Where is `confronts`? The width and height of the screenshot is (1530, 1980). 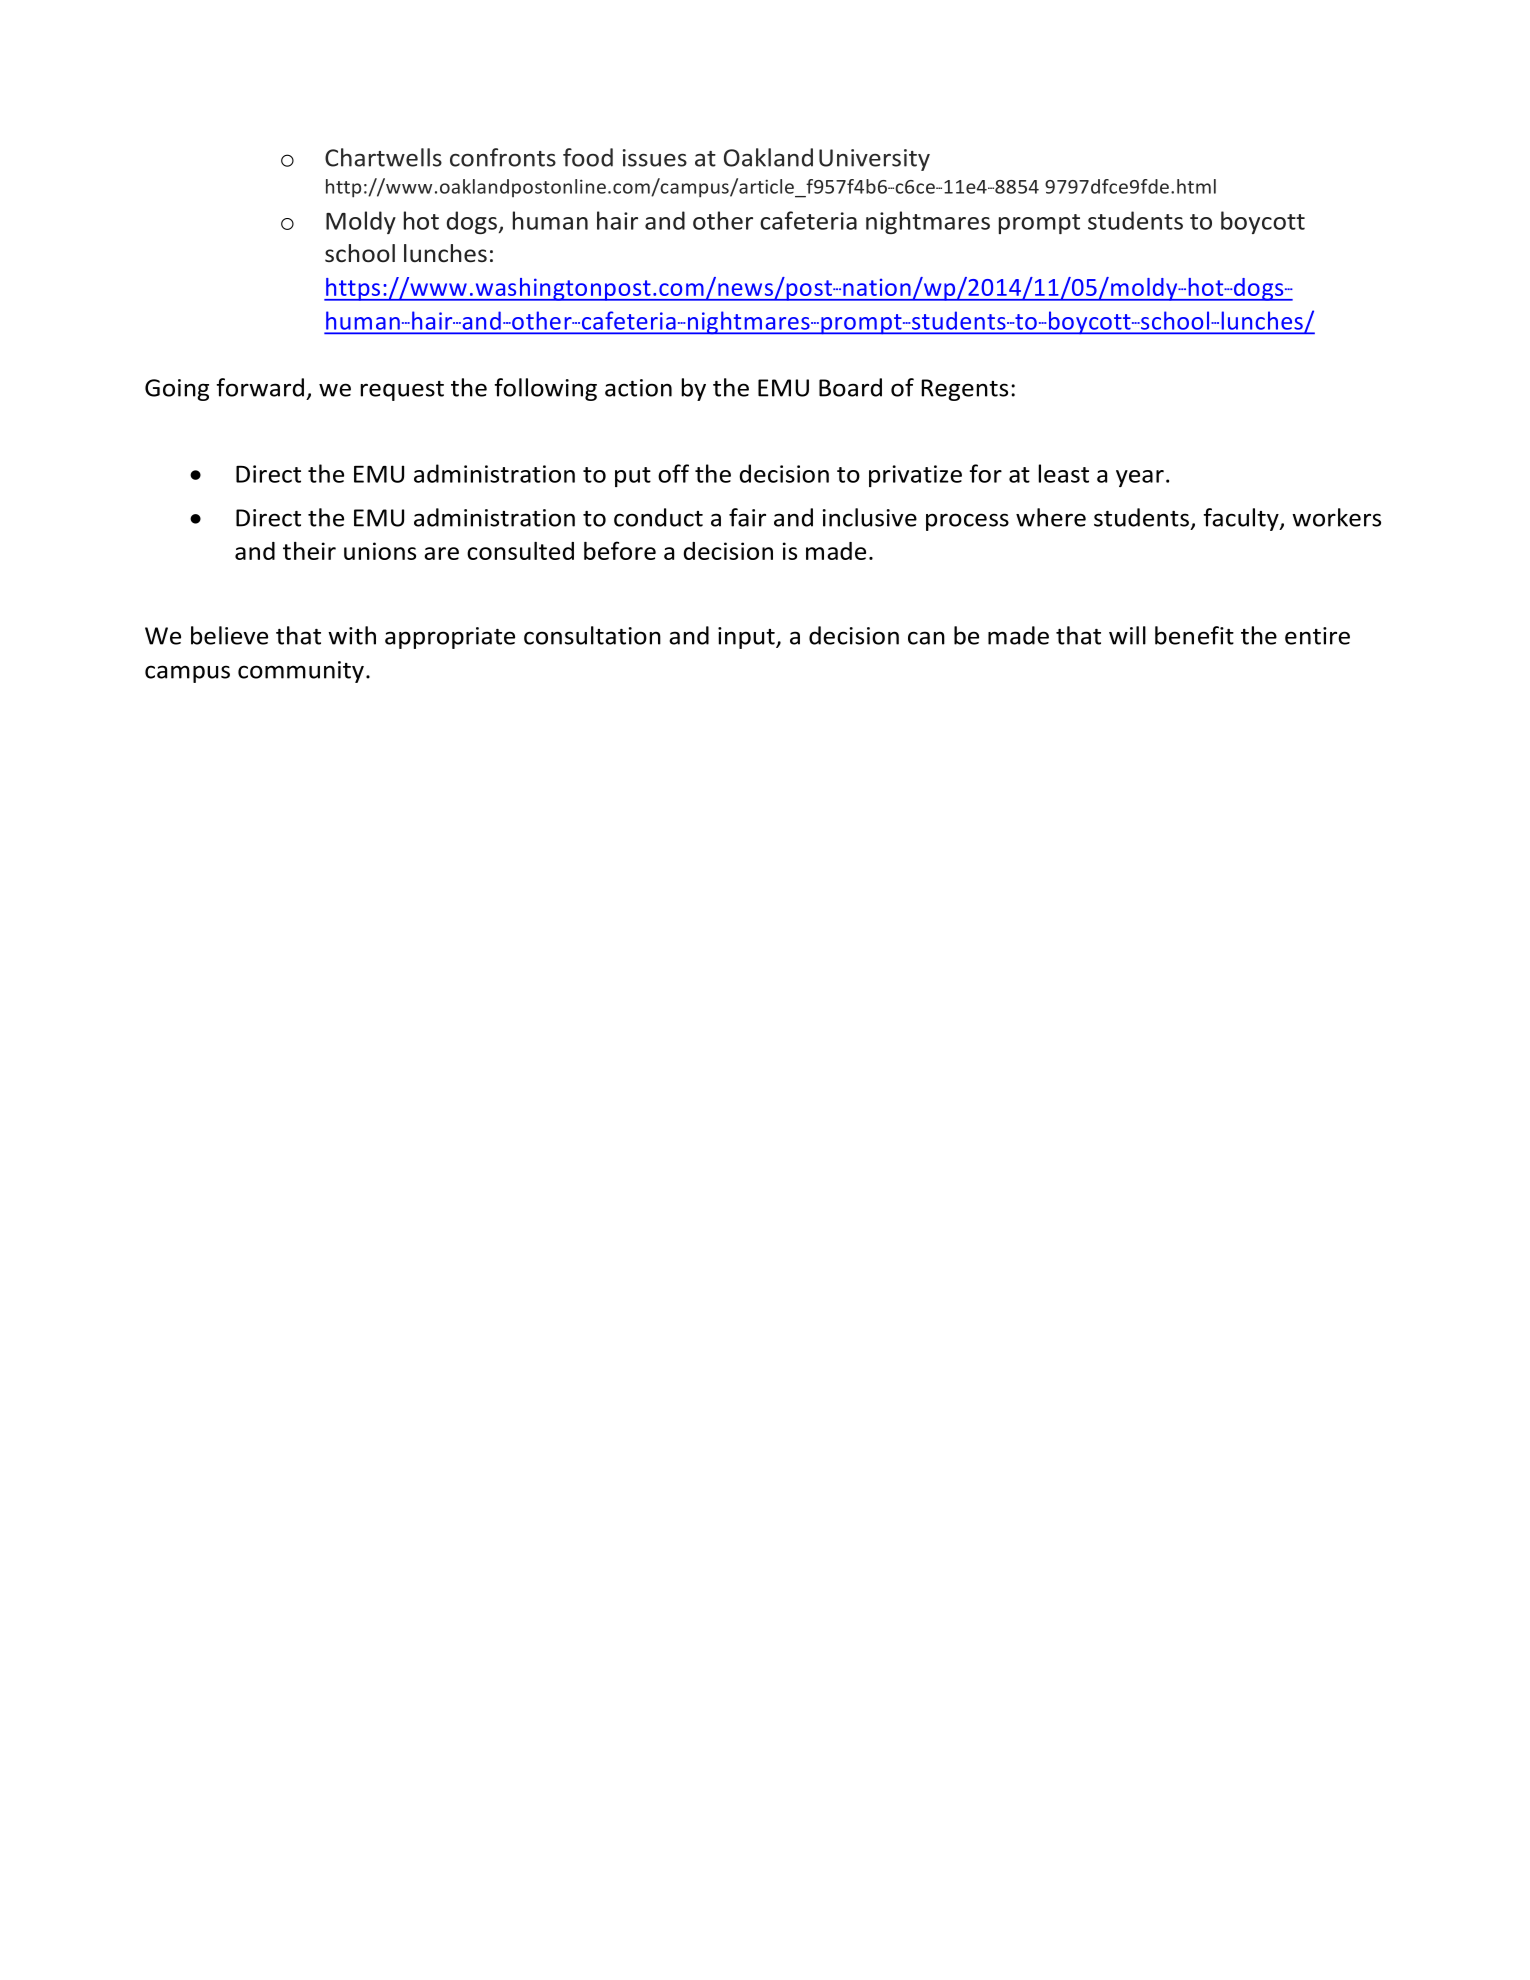
confronts is located at coordinates (503, 157).
